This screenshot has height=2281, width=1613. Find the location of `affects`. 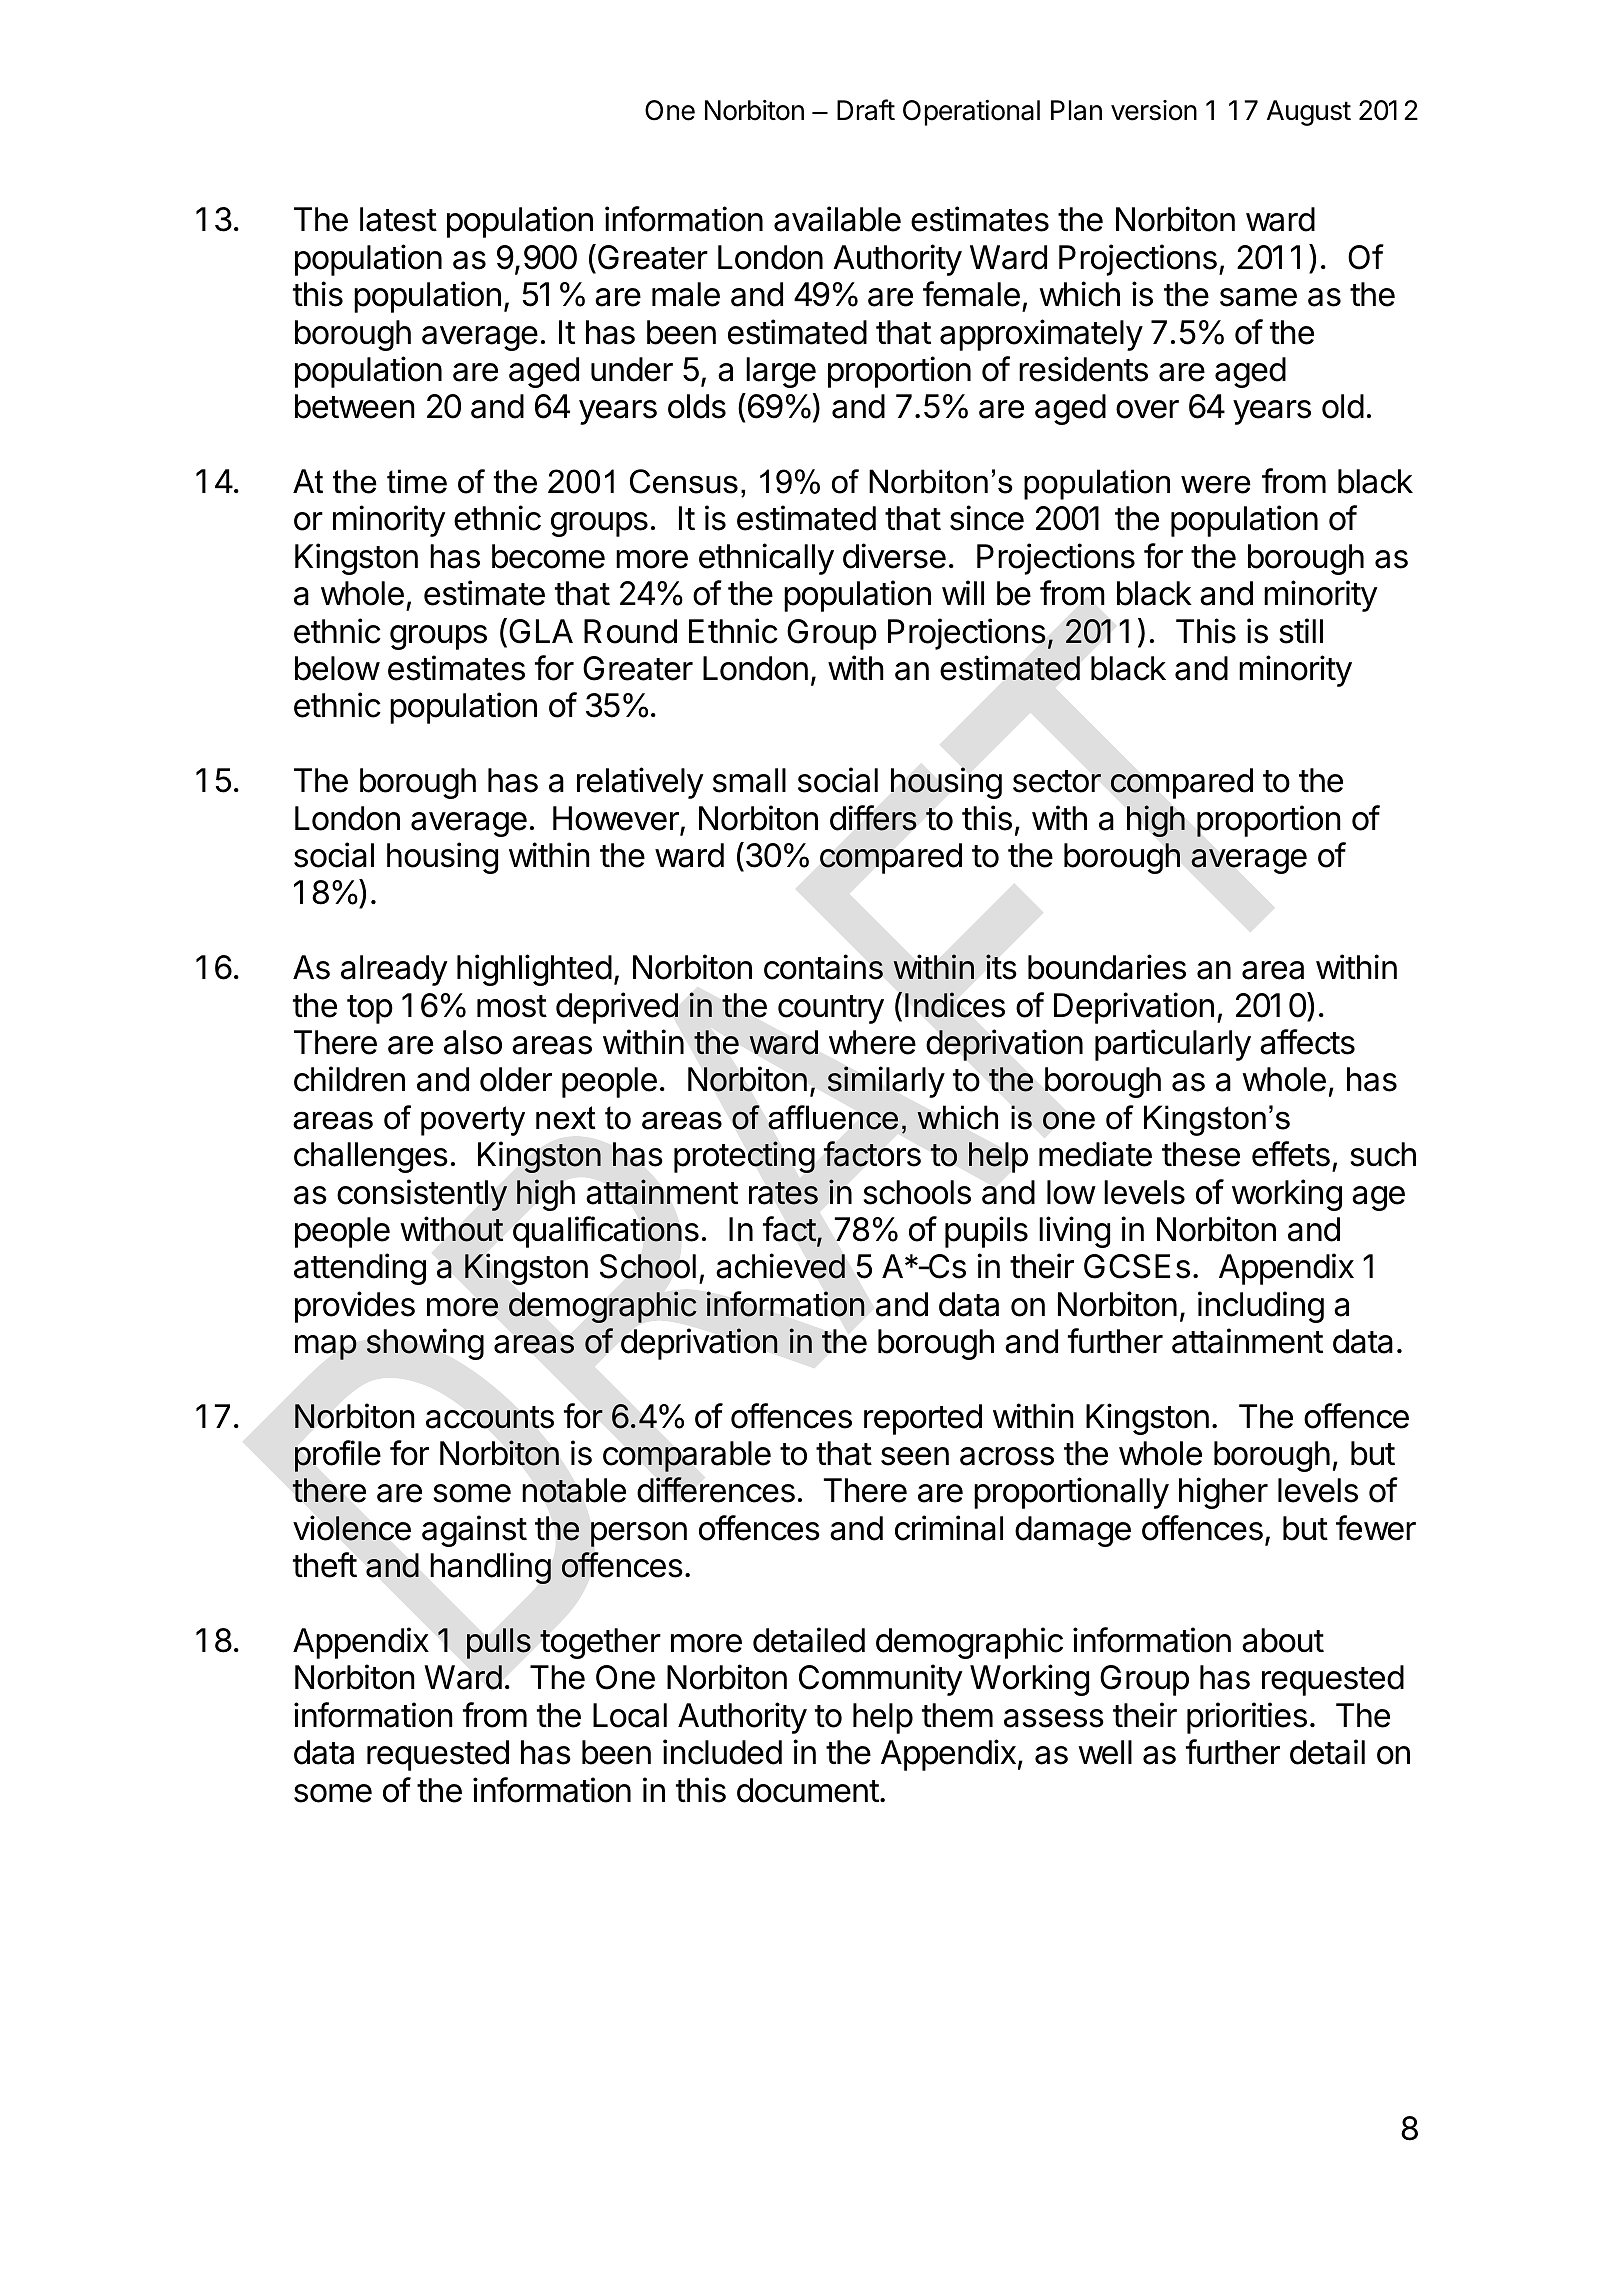

affects is located at coordinates (1307, 1042).
